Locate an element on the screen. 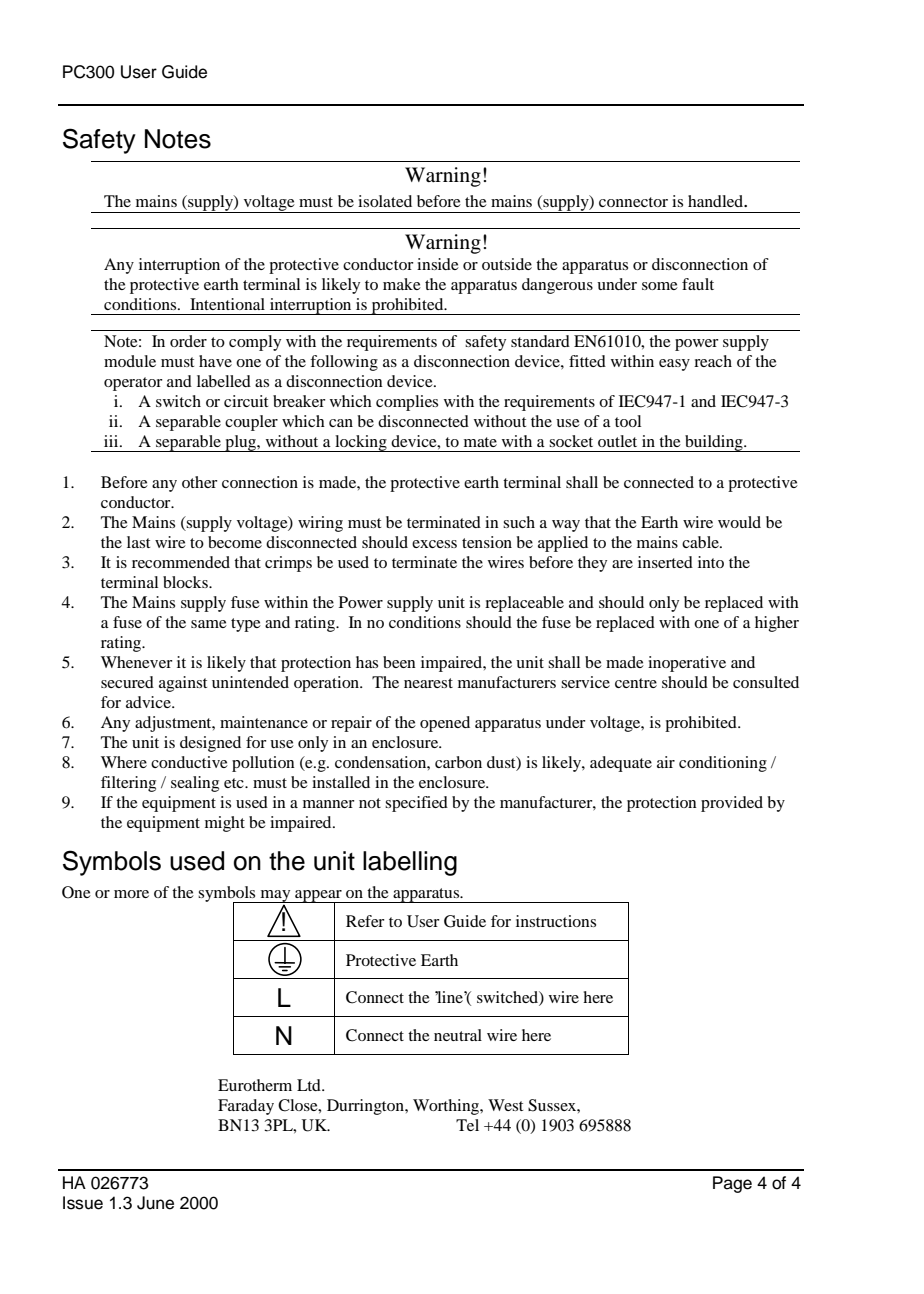 The height and width of the screenshot is (1294, 924). Intentional is located at coordinates (227, 304).
